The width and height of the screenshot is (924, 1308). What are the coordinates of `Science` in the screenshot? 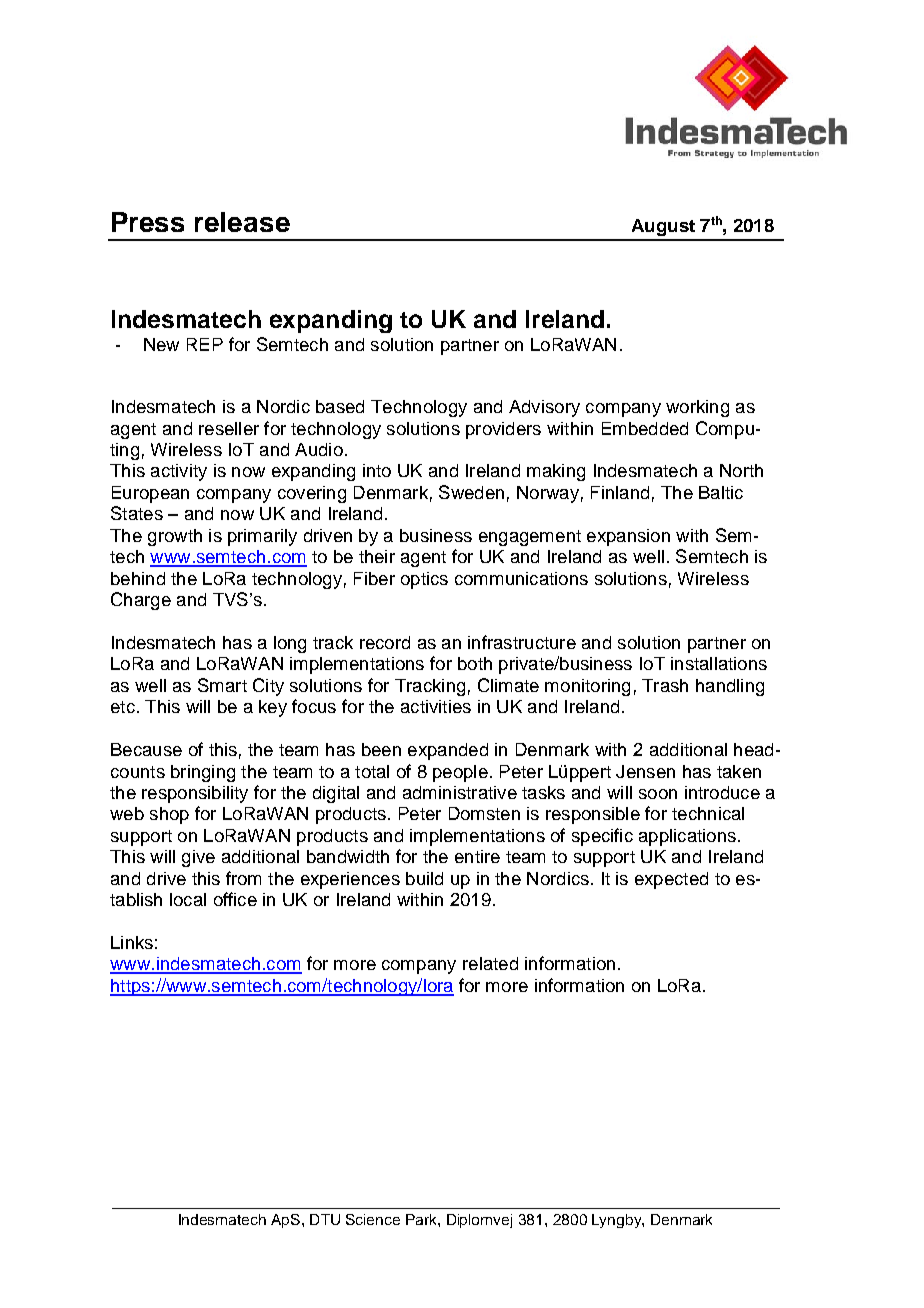 It's located at (373, 1219).
